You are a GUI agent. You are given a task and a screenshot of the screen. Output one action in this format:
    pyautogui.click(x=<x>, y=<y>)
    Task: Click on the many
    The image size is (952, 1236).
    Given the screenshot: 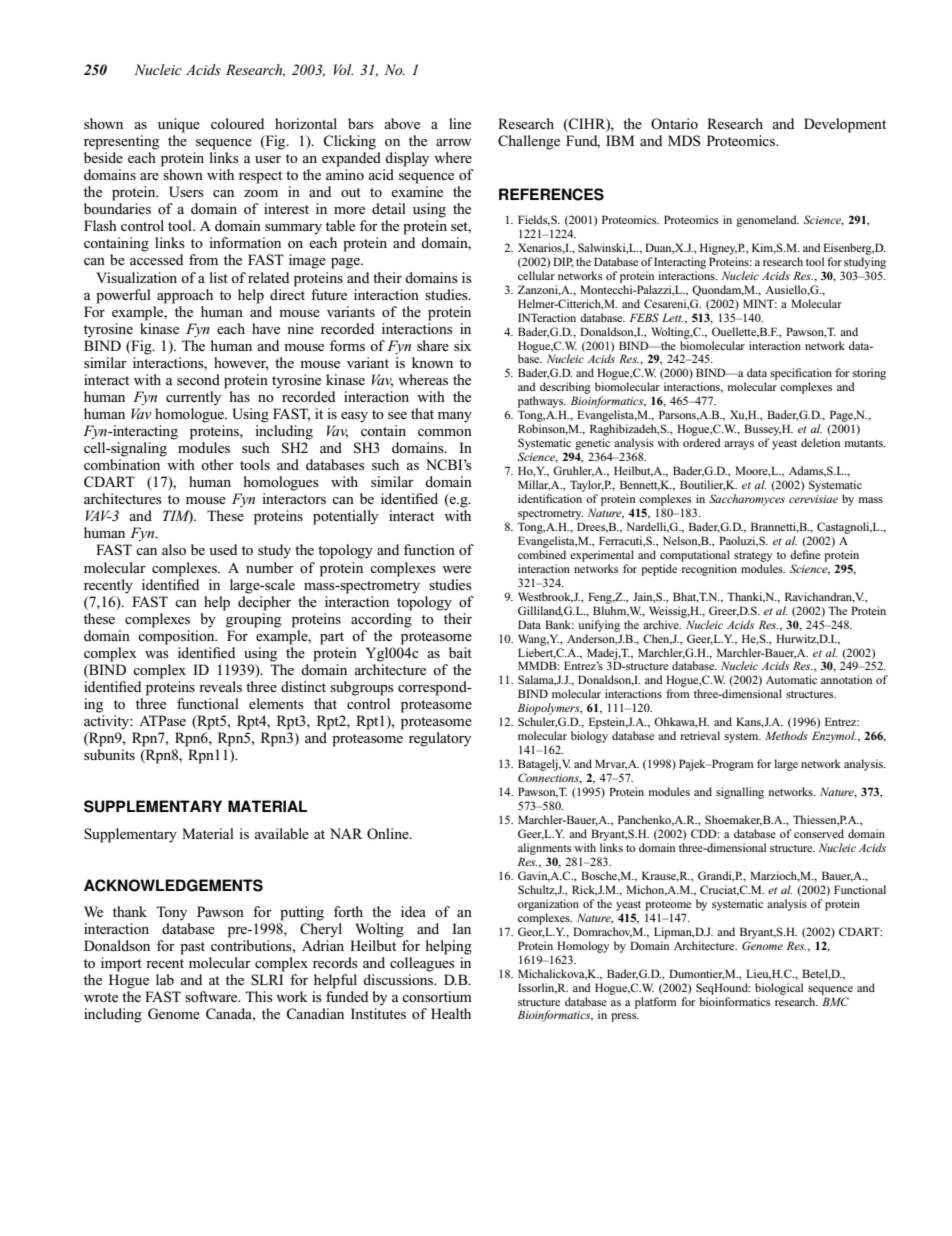 What is the action you would take?
    pyautogui.click(x=455, y=417)
